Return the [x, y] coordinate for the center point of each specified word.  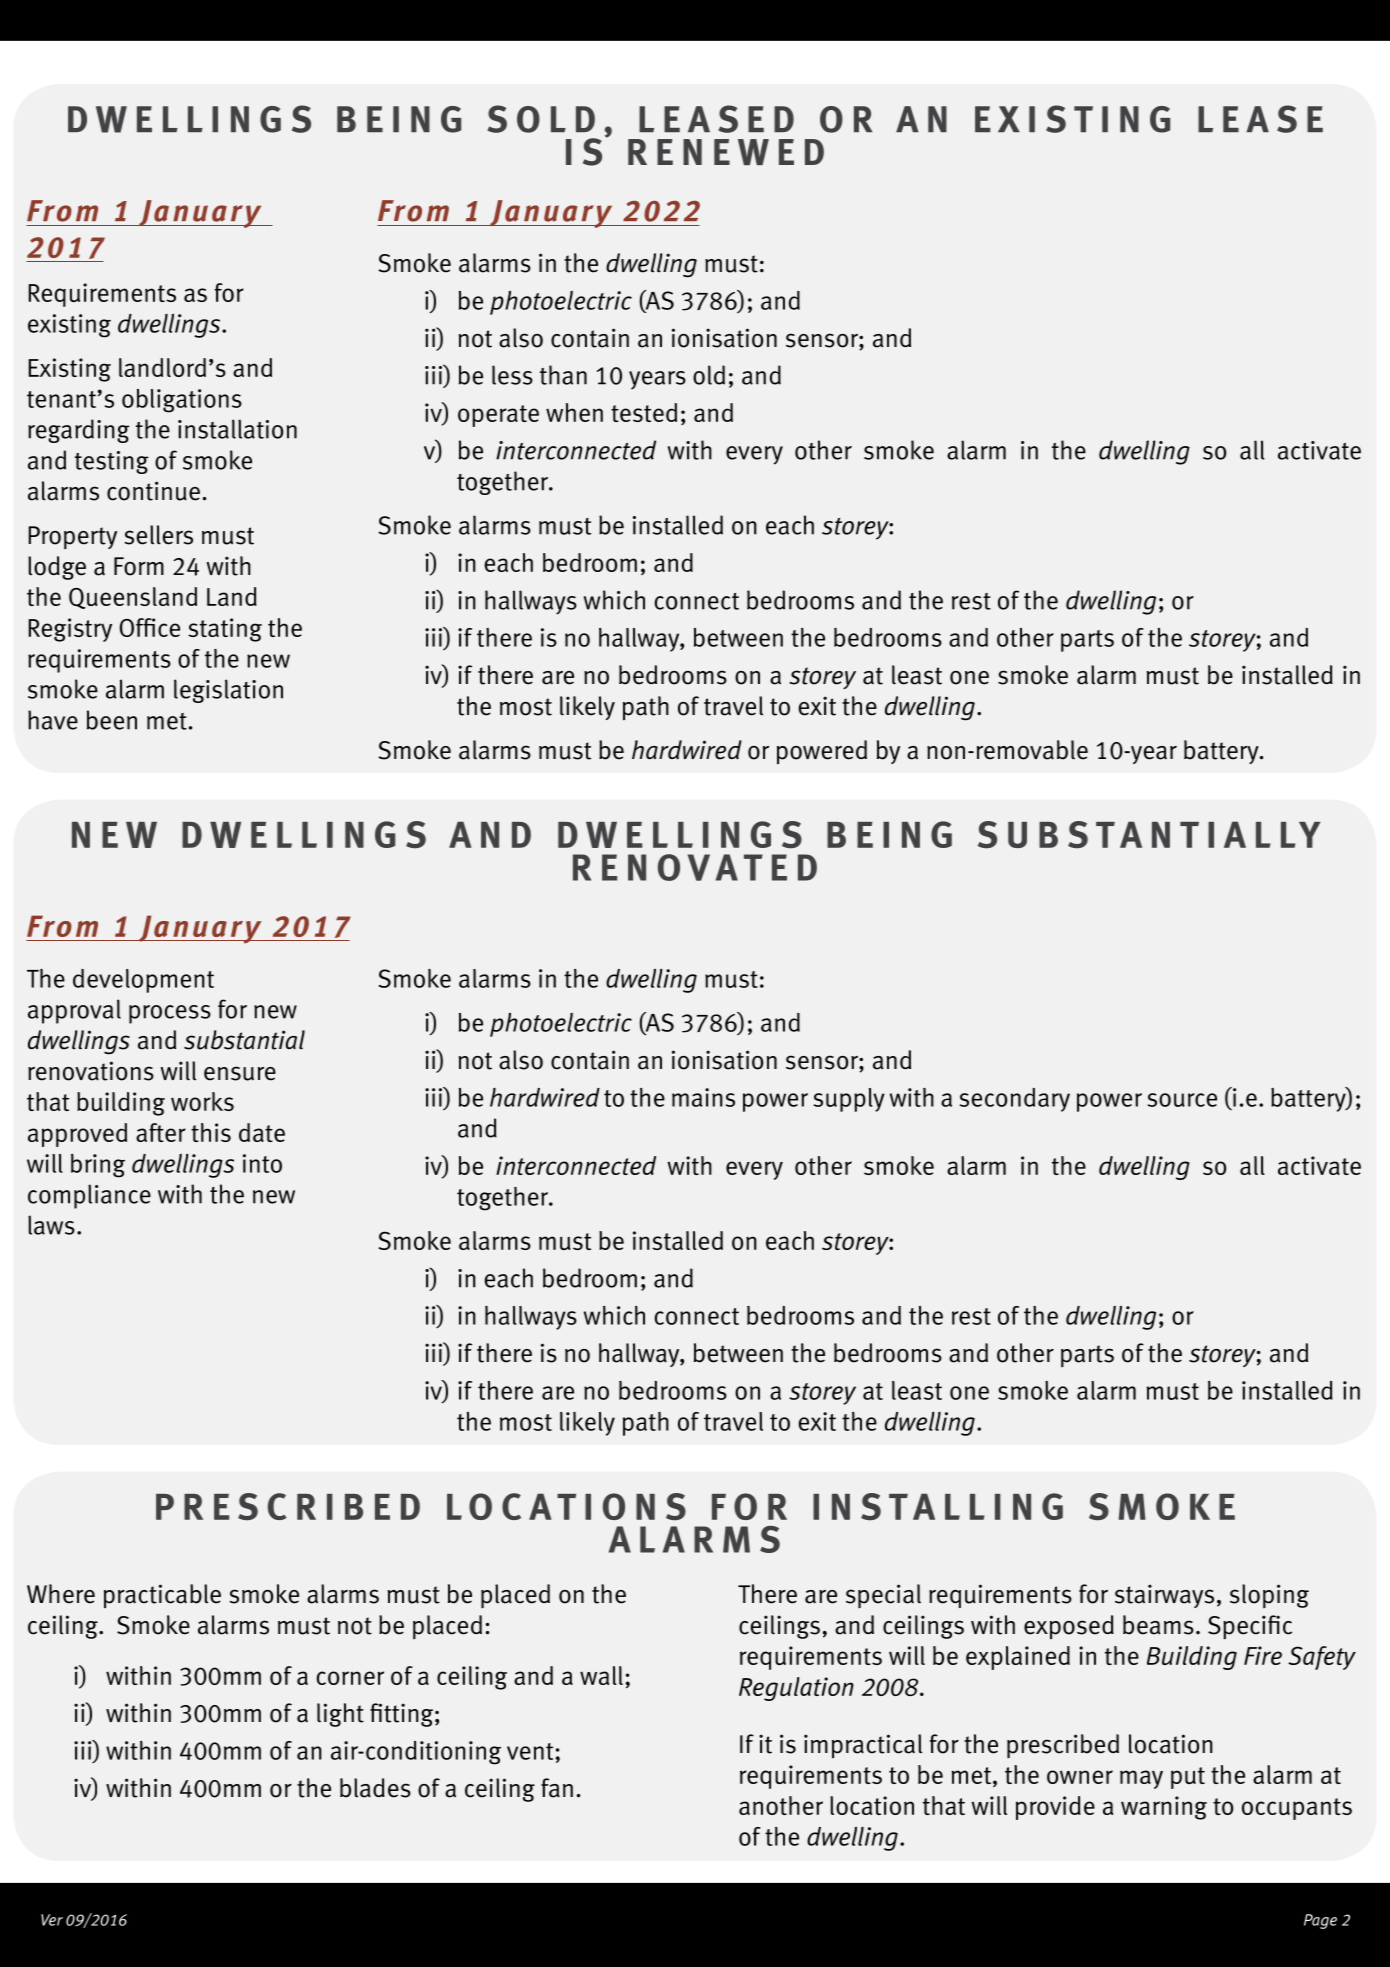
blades [375, 1788]
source [1182, 1100]
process [170, 1014]
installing [938, 1507]
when [574, 412]
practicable [162, 1596]
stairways [1164, 1596]
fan [557, 1788]
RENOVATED [695, 867]
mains [703, 1097]
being [399, 119]
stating [225, 630]
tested [644, 412]
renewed [726, 152]
